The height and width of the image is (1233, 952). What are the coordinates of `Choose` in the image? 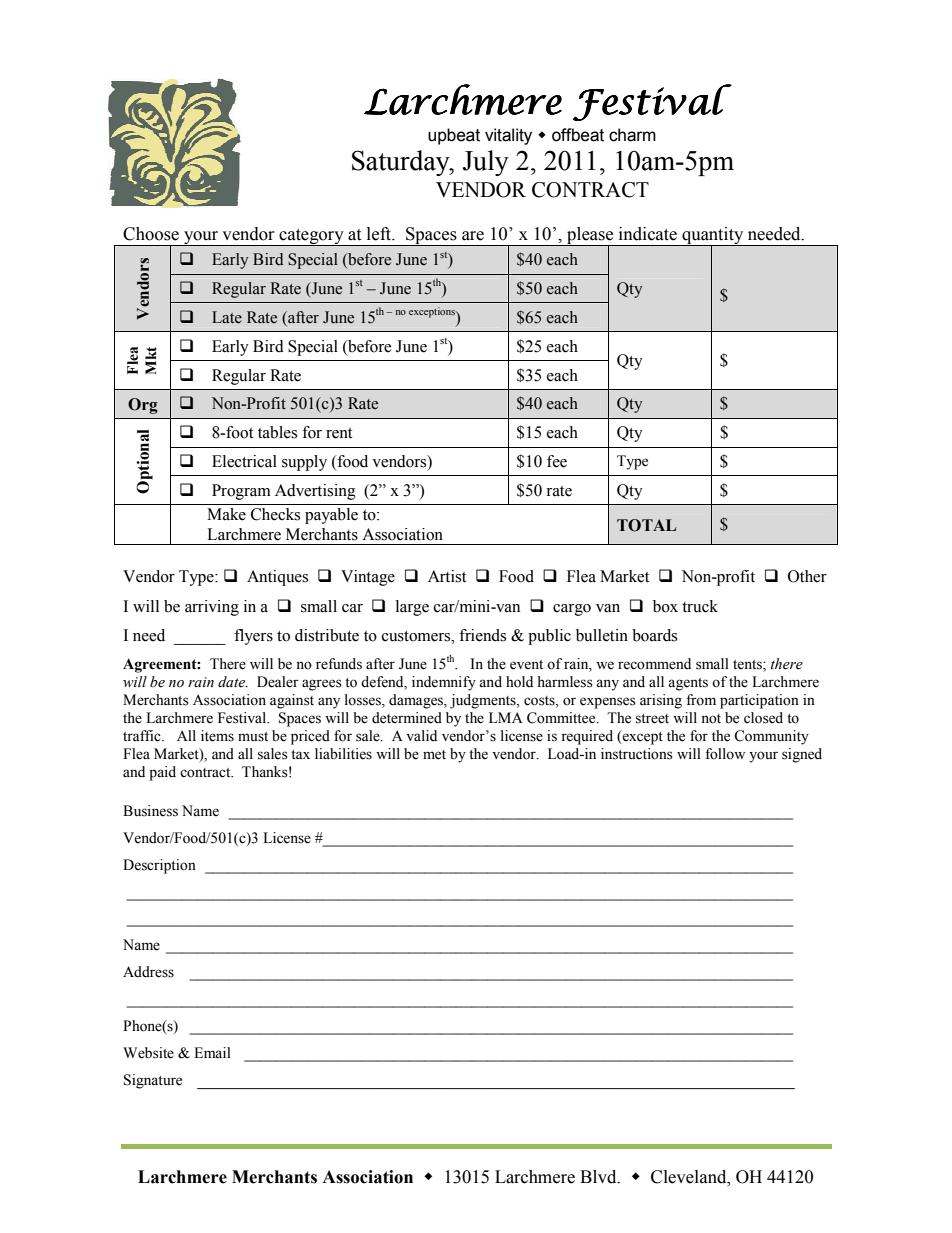 It's located at (151, 234).
